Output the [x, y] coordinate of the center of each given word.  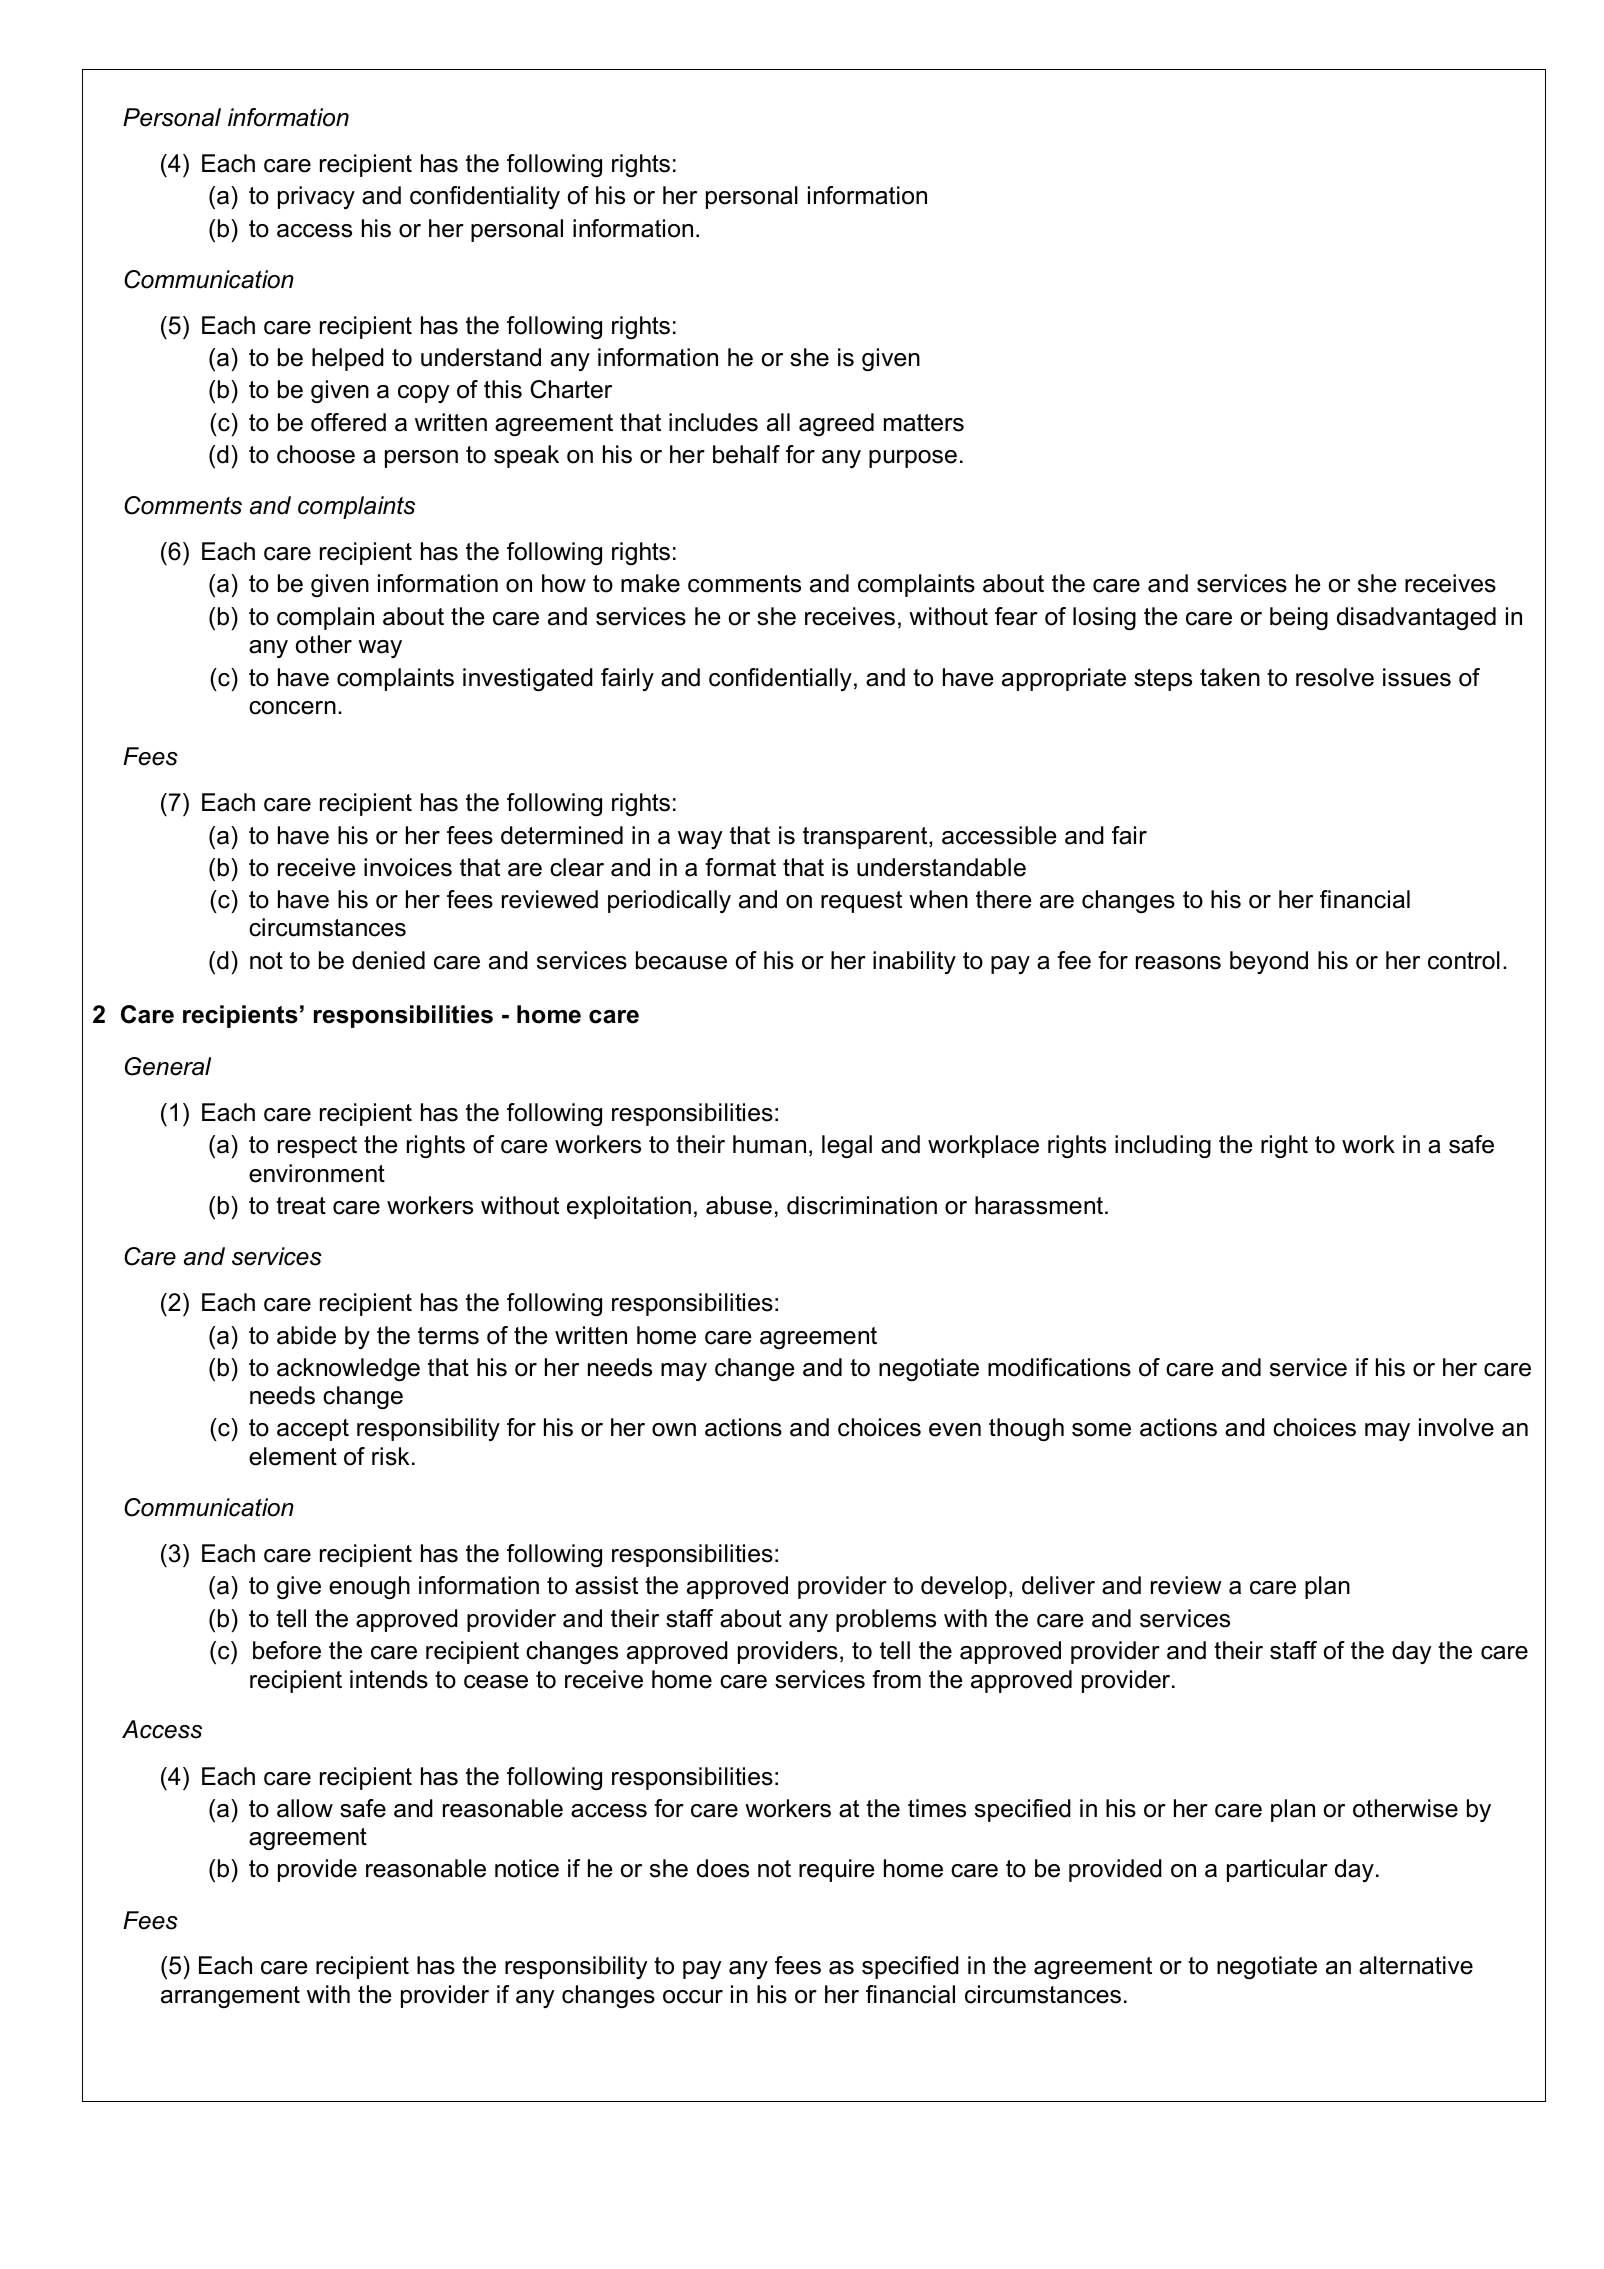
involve [1456, 1427]
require [836, 1870]
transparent [866, 838]
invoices [408, 867]
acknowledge [348, 1369]
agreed [836, 424]
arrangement [230, 1997]
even [955, 1430]
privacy [316, 197]
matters [924, 423]
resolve [1335, 677]
